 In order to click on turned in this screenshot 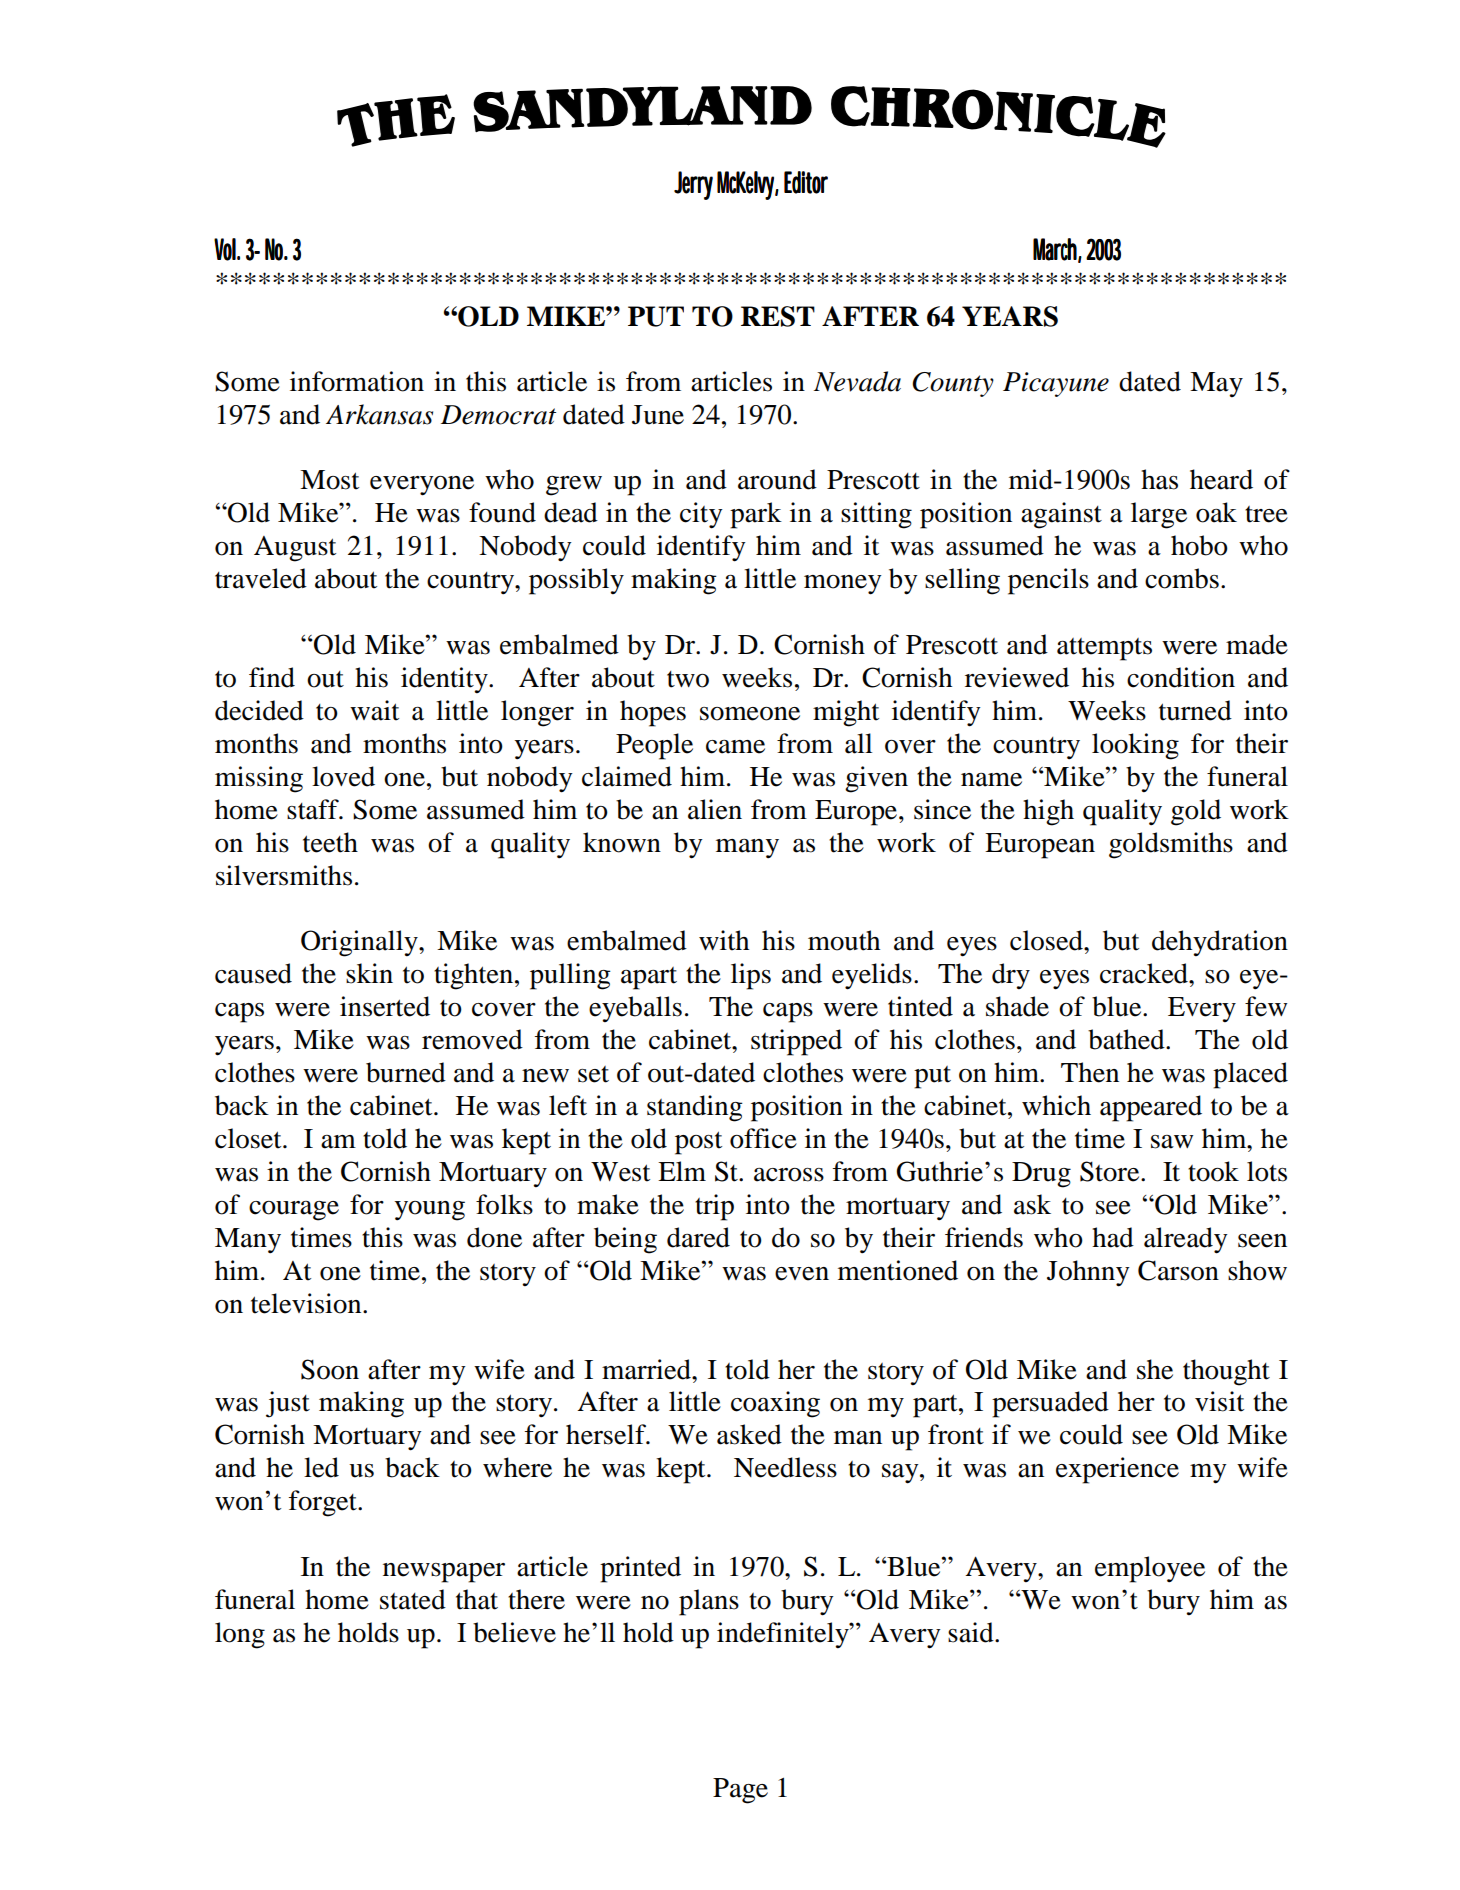, I will do `click(1195, 710)`.
